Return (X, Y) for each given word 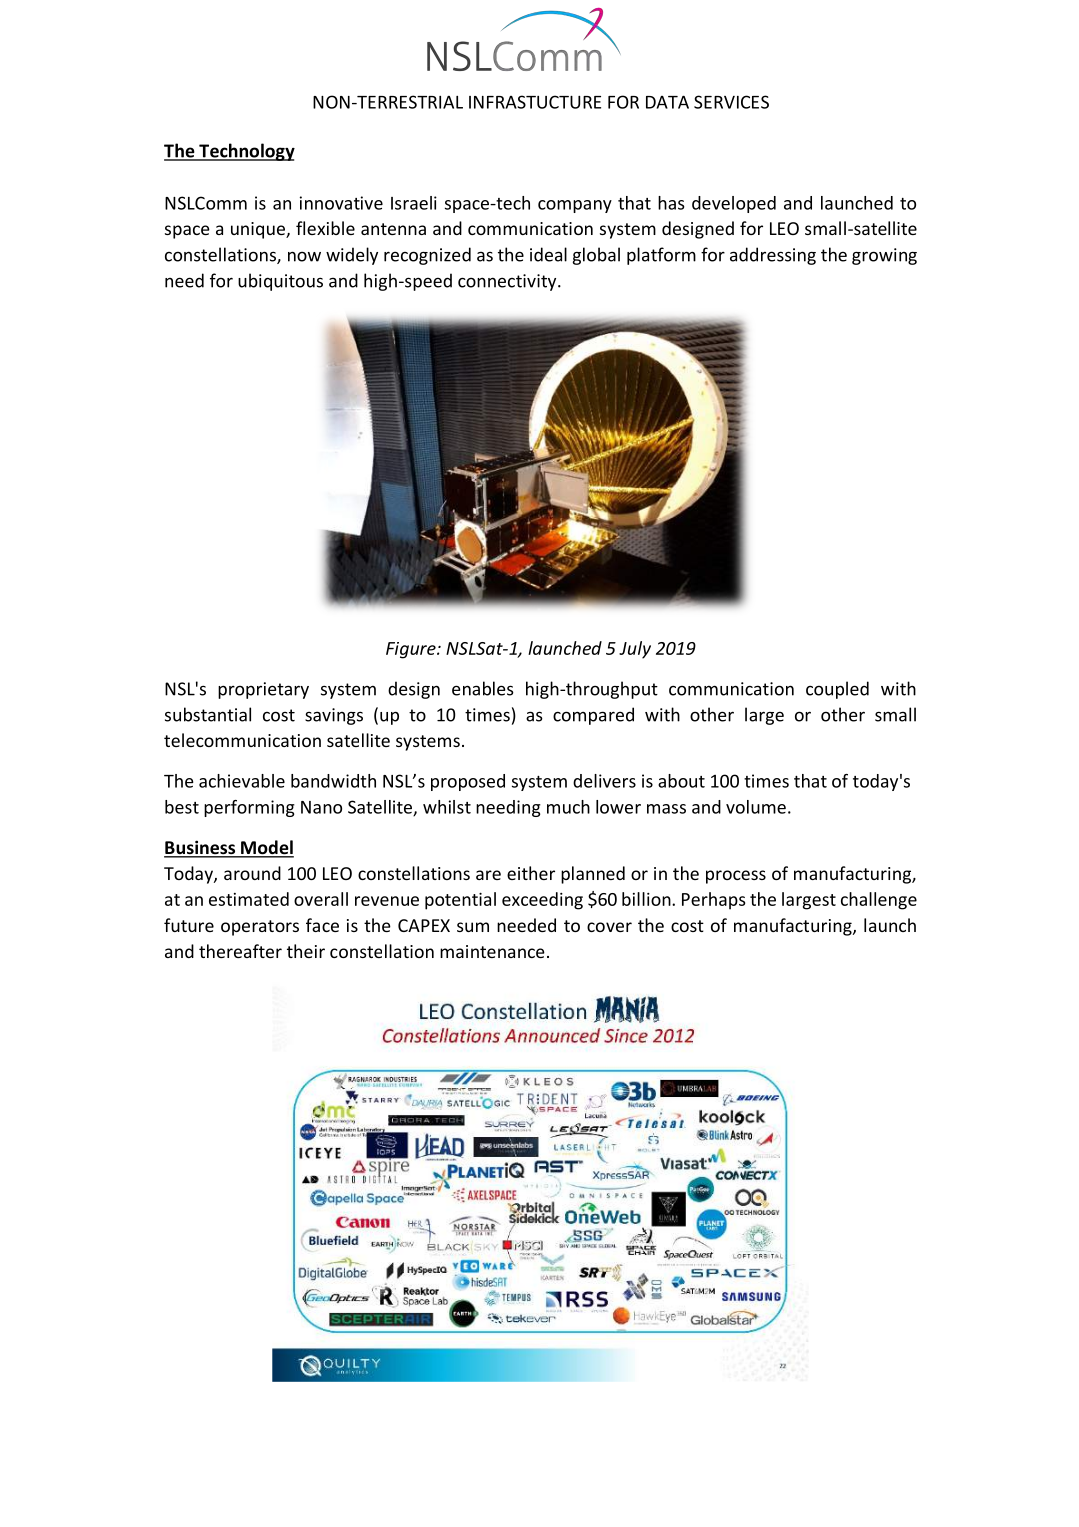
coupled (837, 690)
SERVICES (731, 102)
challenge (879, 901)
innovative (341, 203)
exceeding (542, 901)
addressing (773, 256)
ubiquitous (280, 282)
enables (483, 688)
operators (260, 928)
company (575, 206)
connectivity (508, 282)
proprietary (263, 690)
